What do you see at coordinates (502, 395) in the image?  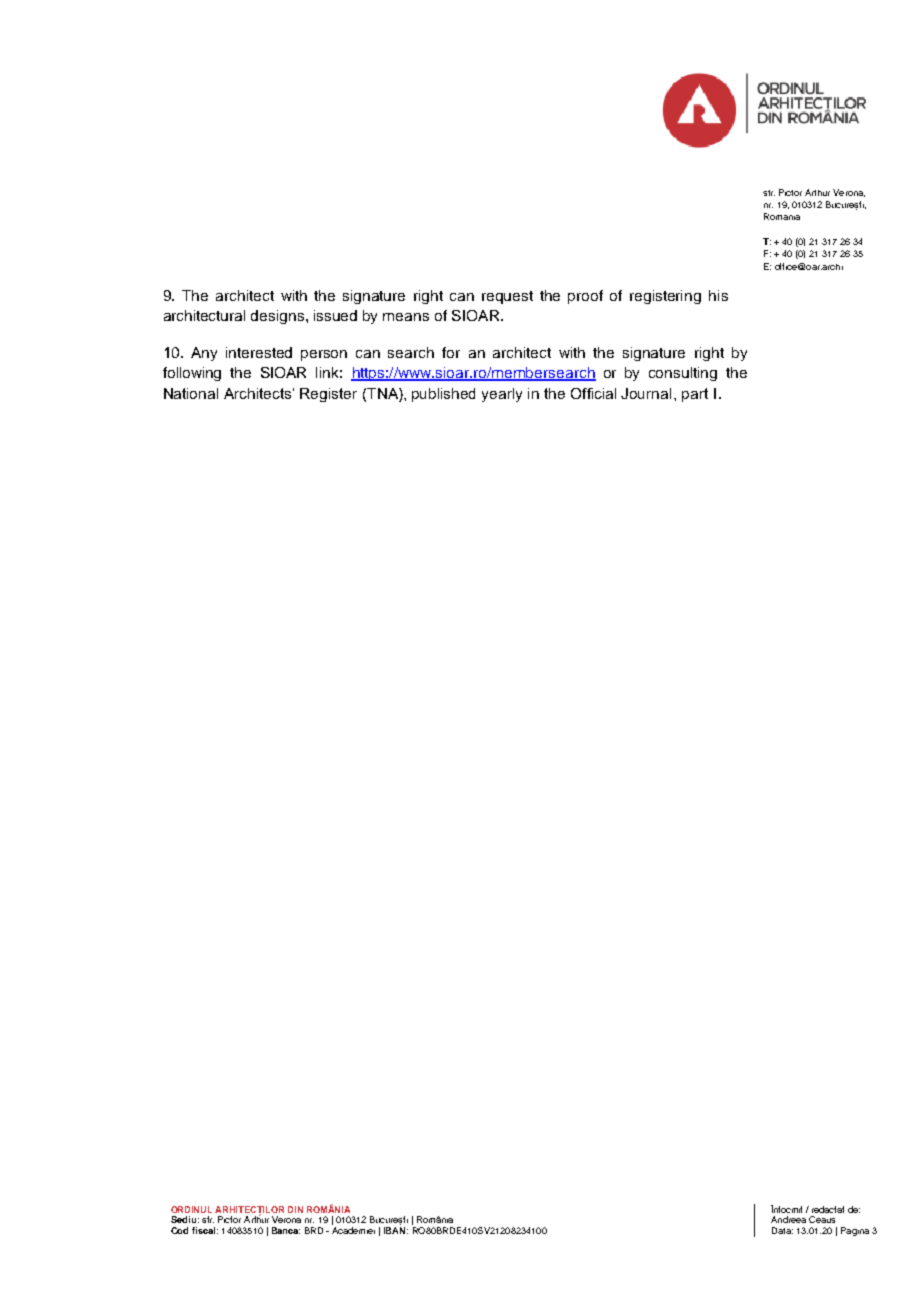 I see `yearly` at bounding box center [502, 395].
